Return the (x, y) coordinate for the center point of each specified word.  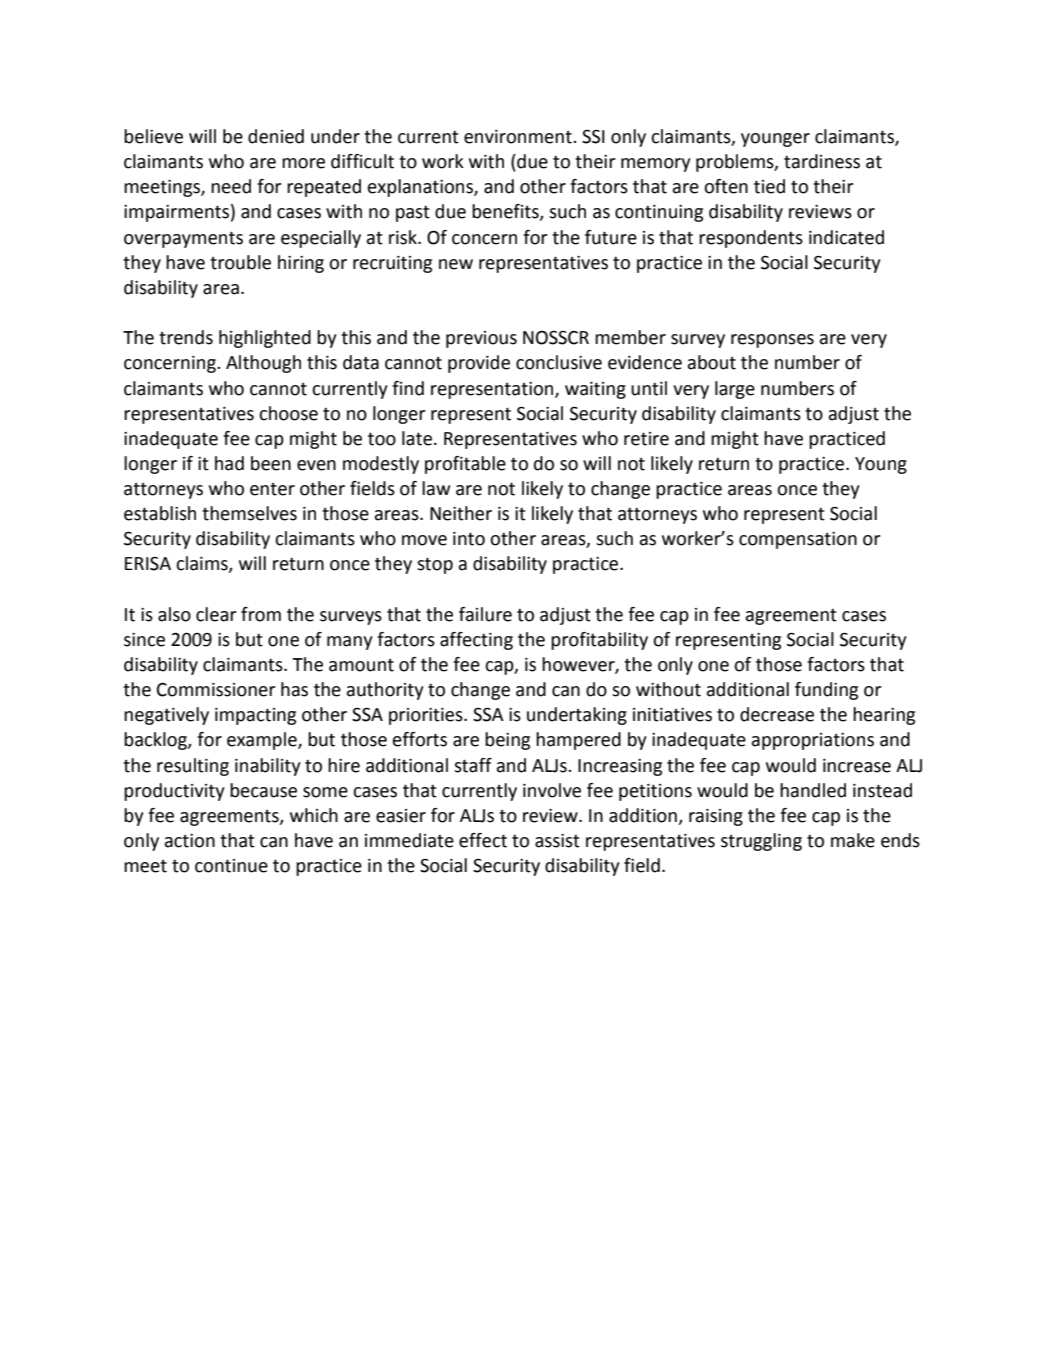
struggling (761, 842)
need (231, 186)
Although (263, 364)
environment (519, 137)
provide (479, 364)
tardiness (822, 161)
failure (485, 614)
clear (216, 614)
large (735, 390)
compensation (798, 540)
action (190, 841)
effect (483, 840)
